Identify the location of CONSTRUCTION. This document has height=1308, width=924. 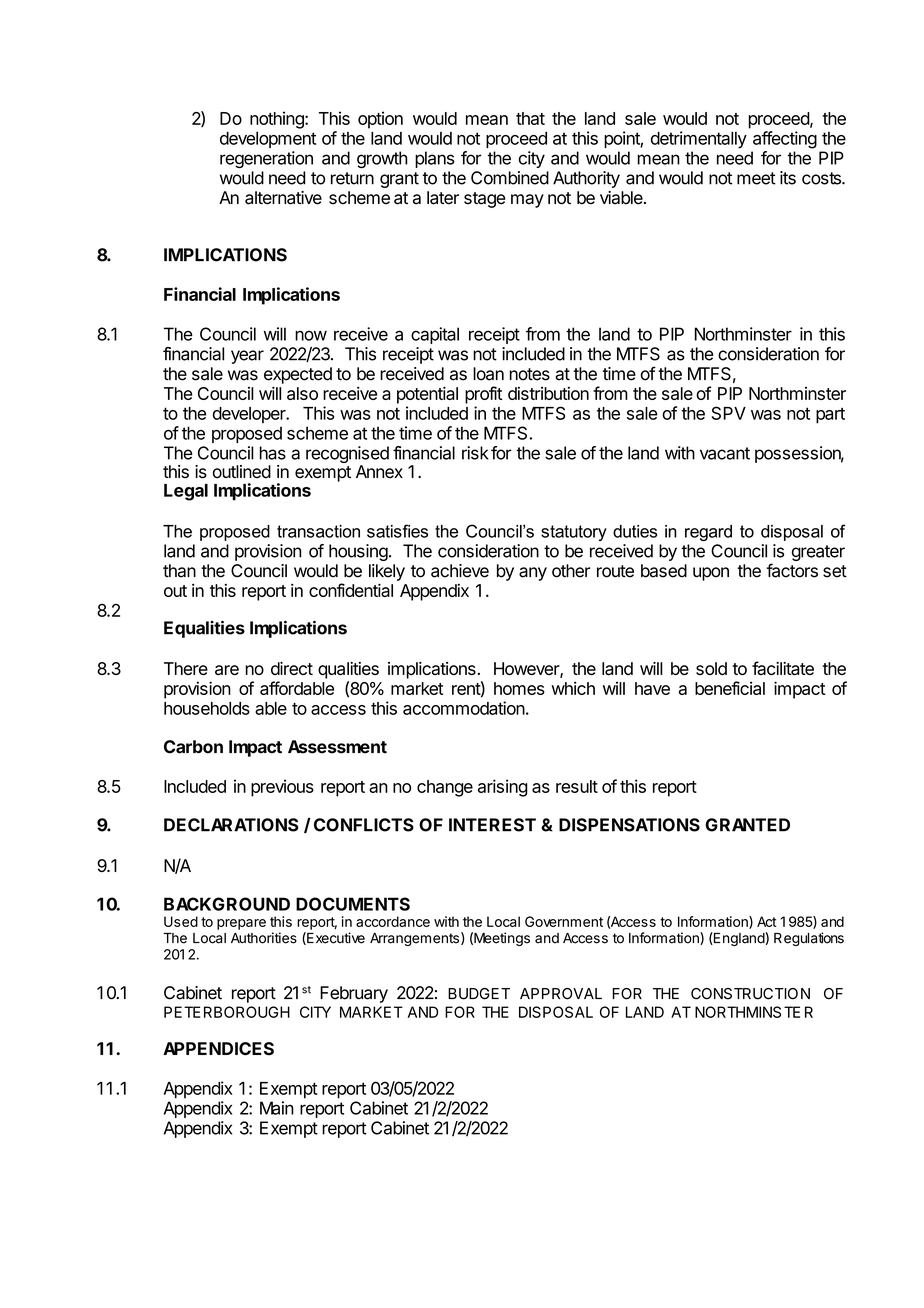
(750, 994).
